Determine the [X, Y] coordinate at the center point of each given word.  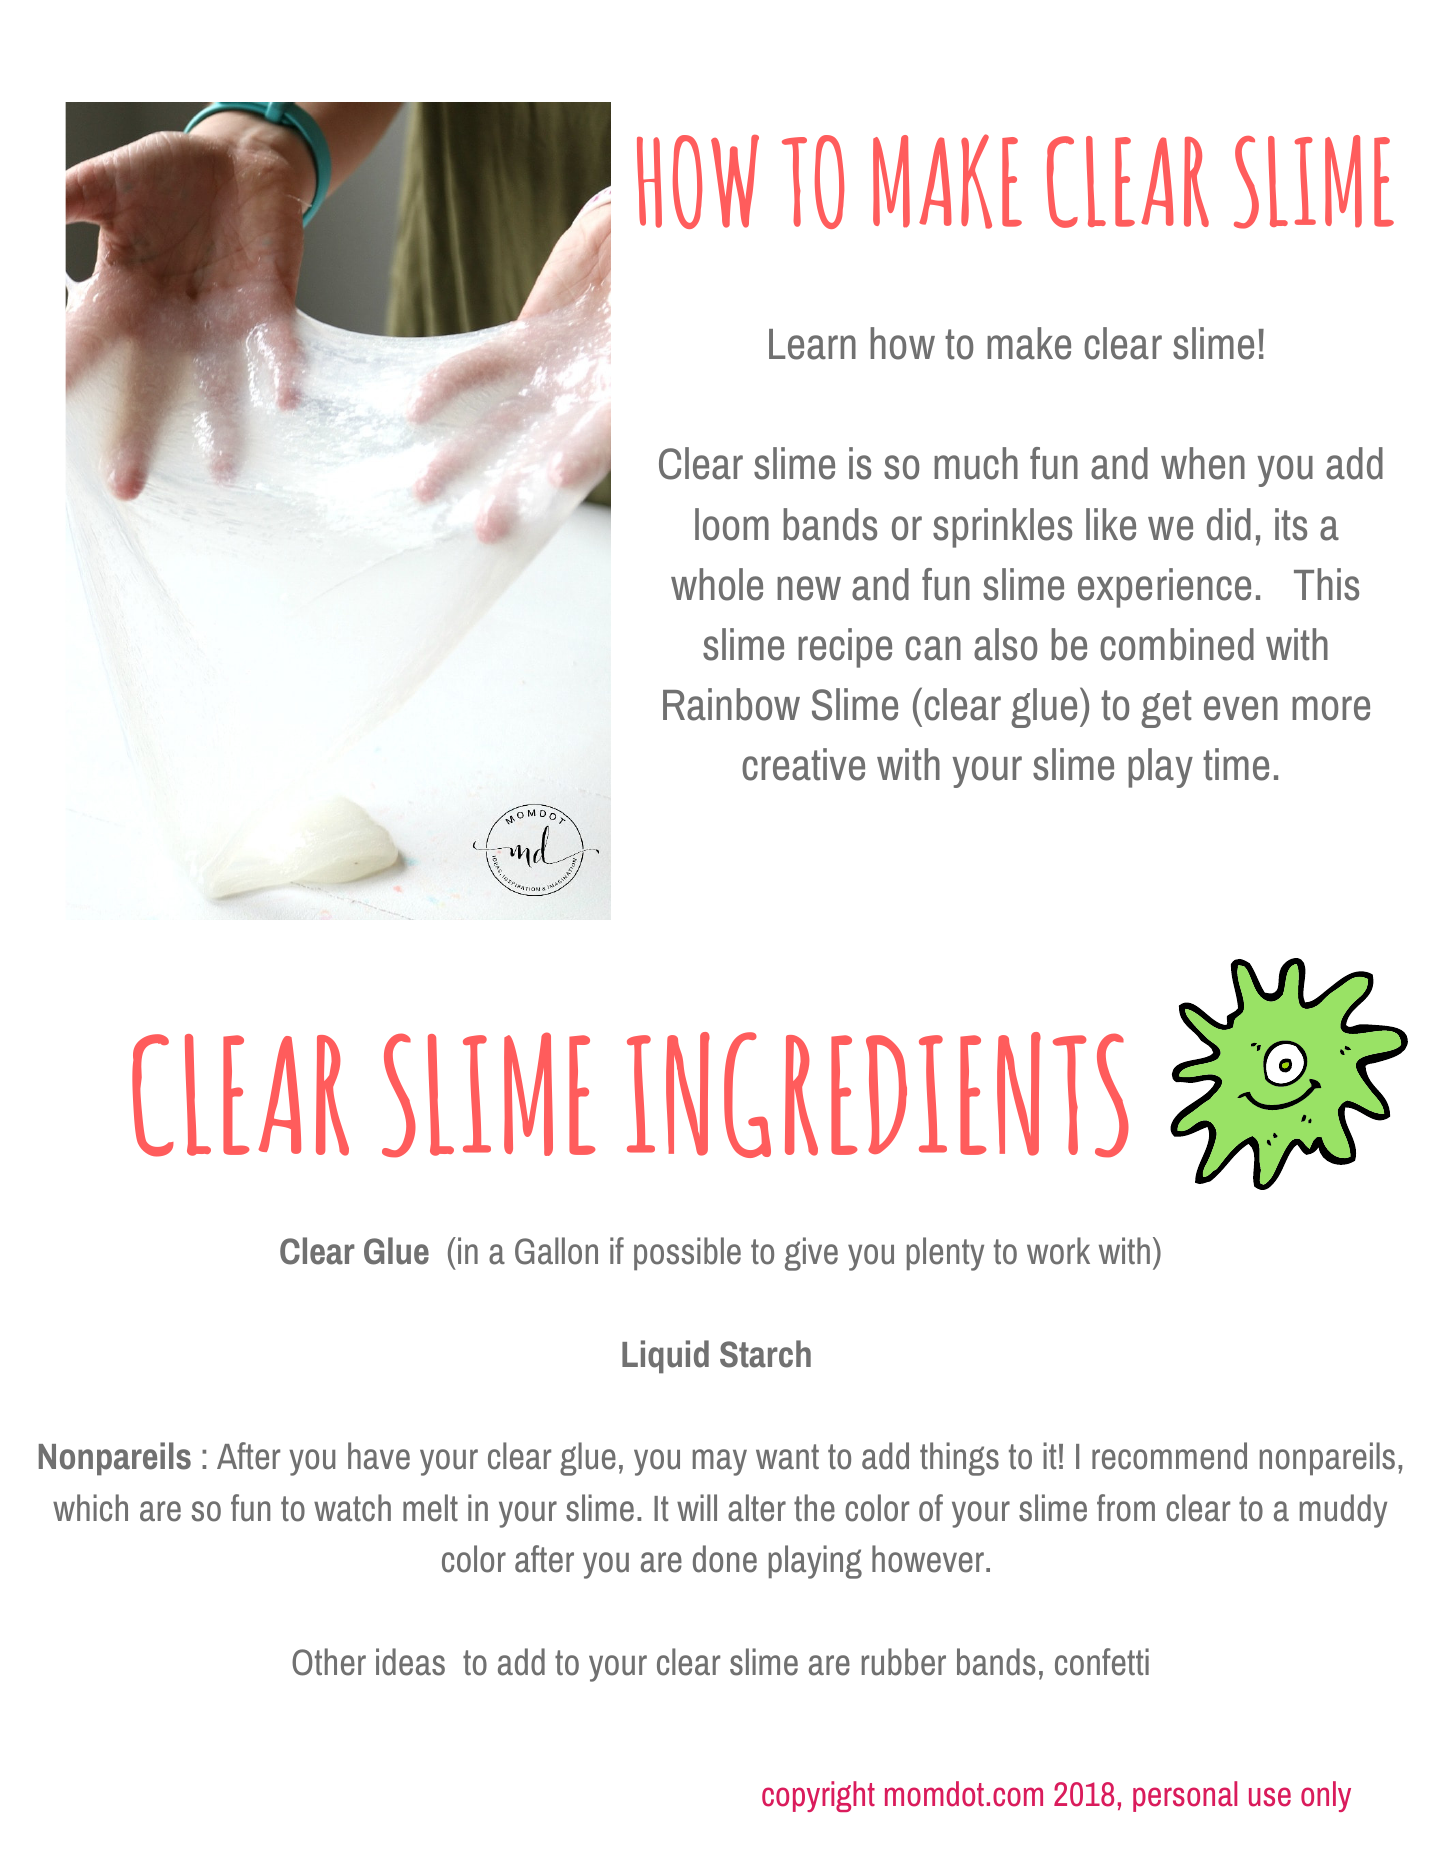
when [1203, 463]
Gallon [556, 1251]
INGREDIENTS [878, 1095]
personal [1185, 1796]
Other [329, 1662]
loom [732, 524]
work [1058, 1251]
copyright [818, 1796]
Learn [812, 344]
